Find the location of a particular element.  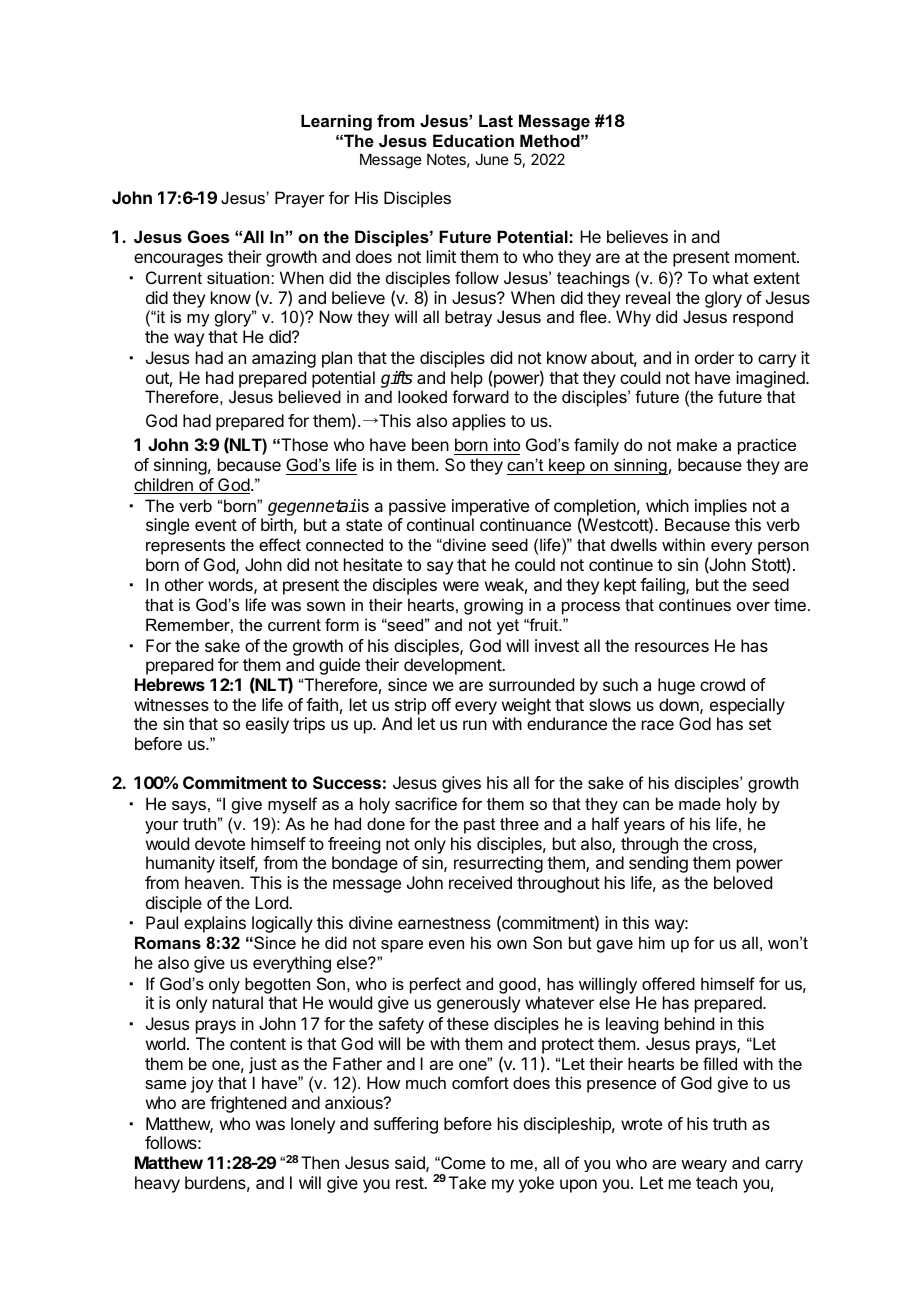

Prayer is located at coordinates (300, 199).
